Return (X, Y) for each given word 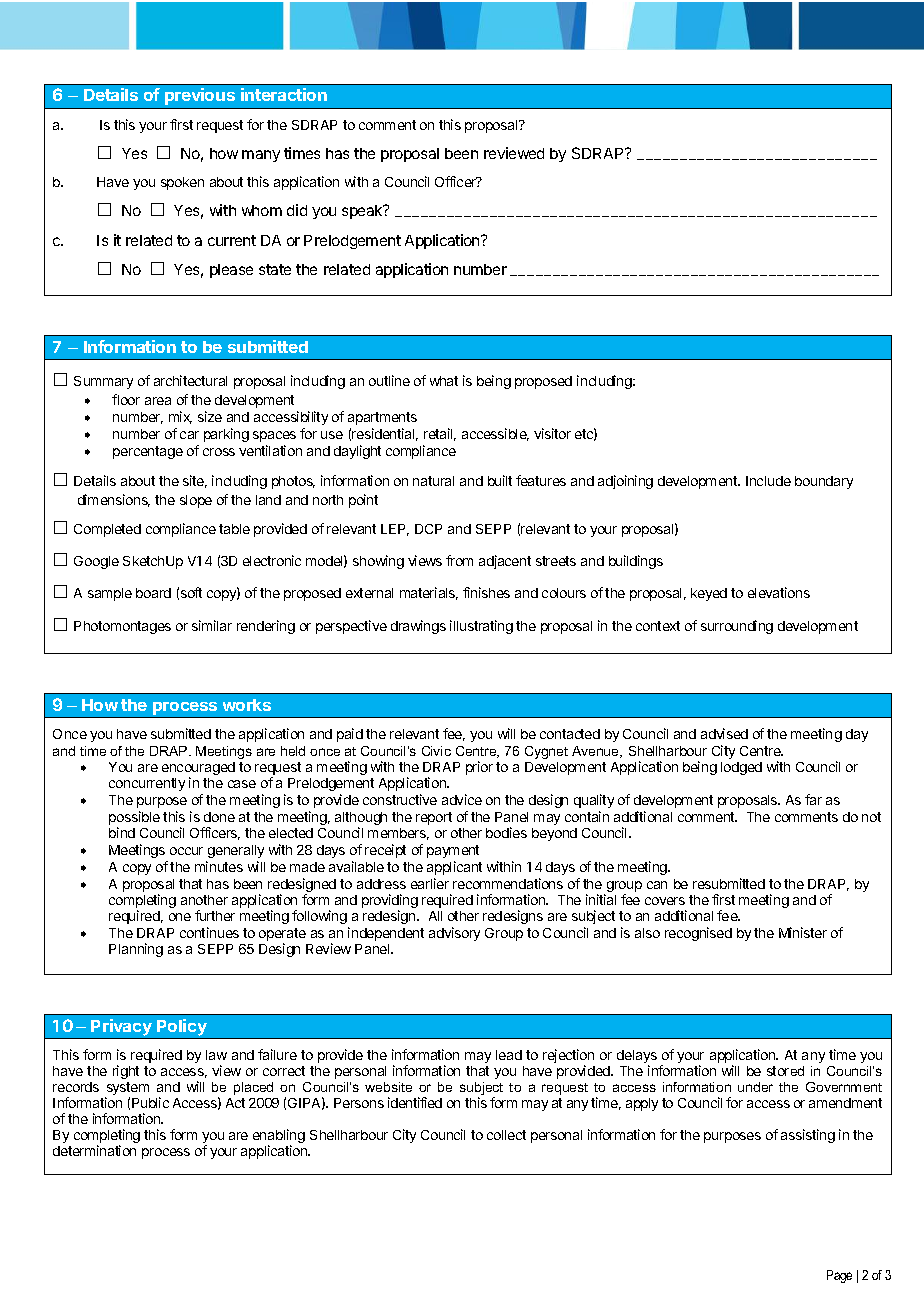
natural (433, 481)
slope (196, 501)
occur (186, 851)
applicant (454, 868)
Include (768, 481)
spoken (182, 183)
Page (839, 1276)
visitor (552, 433)
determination (94, 1150)
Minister (803, 932)
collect (506, 1135)
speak (363, 212)
